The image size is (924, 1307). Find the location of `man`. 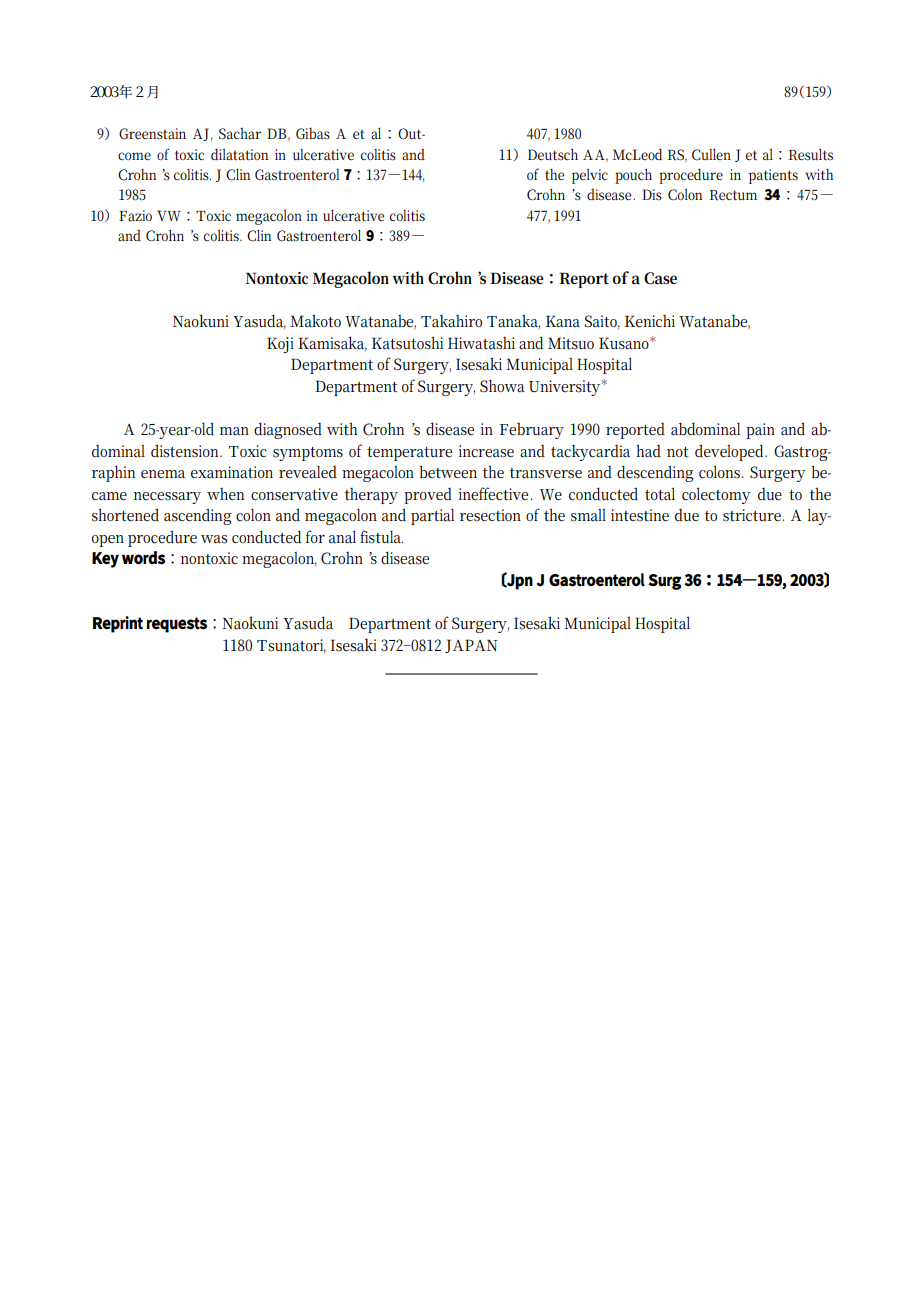

man is located at coordinates (234, 431).
